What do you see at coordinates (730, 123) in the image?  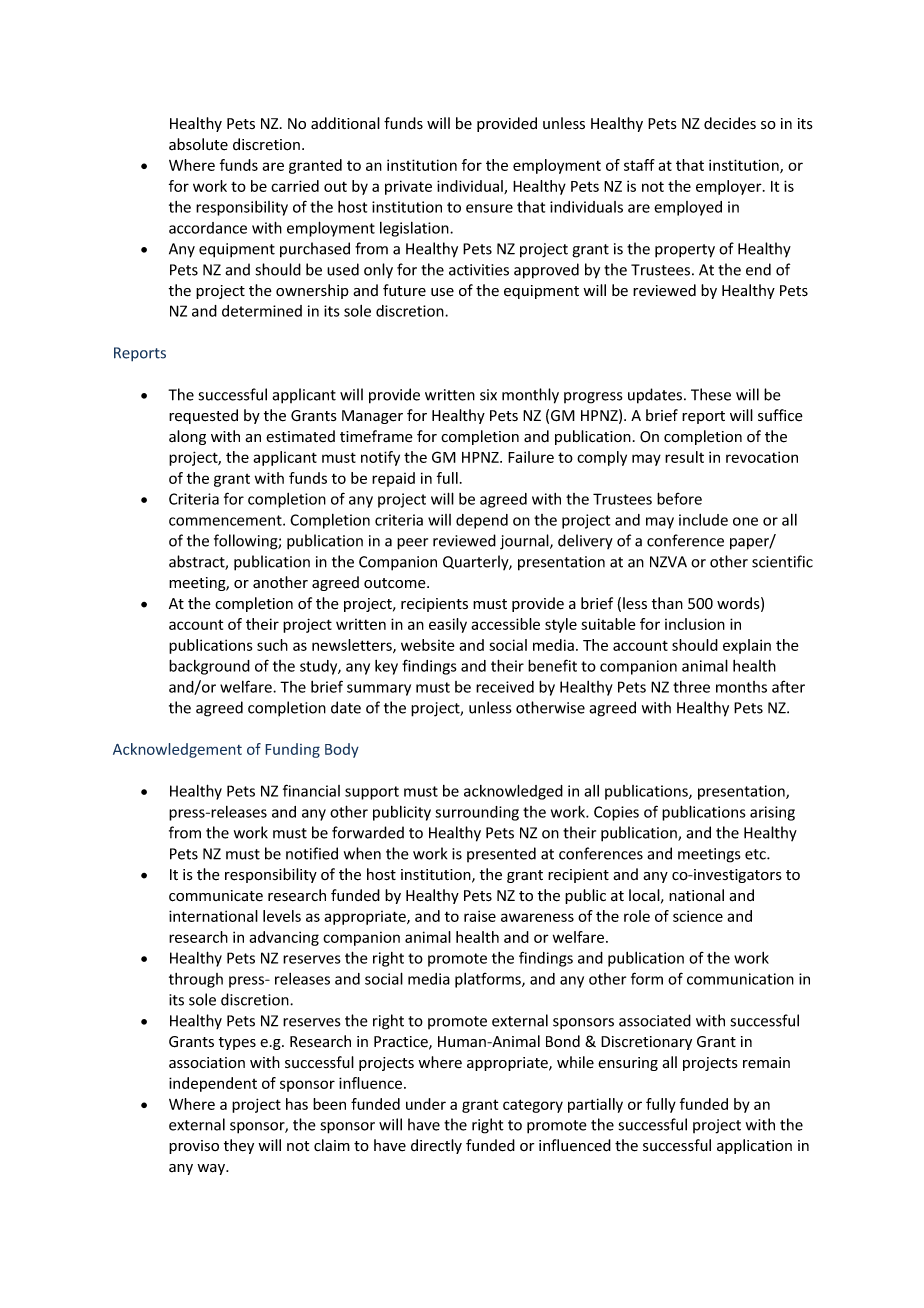 I see `decides` at bounding box center [730, 123].
